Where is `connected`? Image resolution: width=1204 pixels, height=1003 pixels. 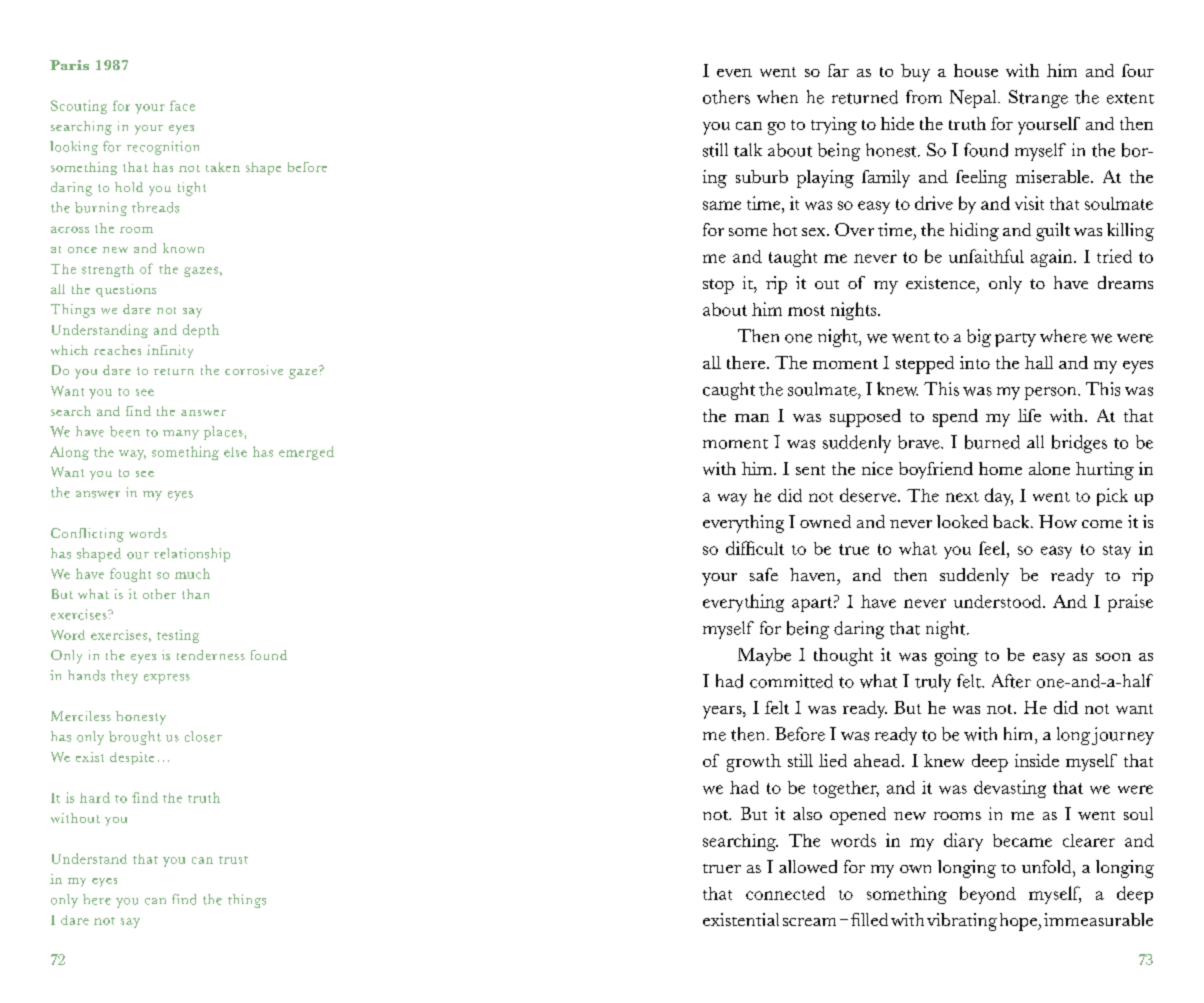
connected is located at coordinates (785, 893).
